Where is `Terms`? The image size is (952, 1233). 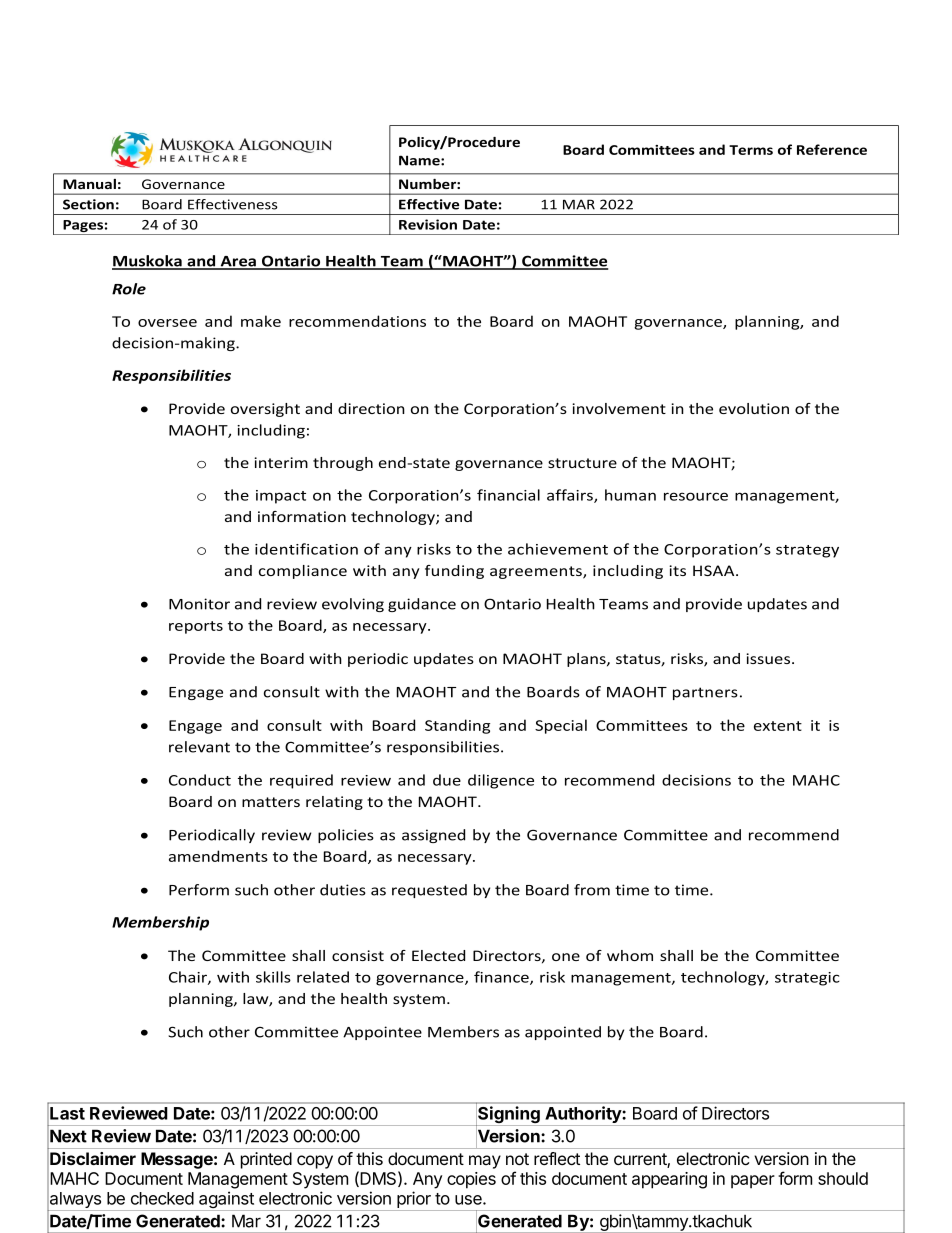 Terms is located at coordinates (751, 150).
